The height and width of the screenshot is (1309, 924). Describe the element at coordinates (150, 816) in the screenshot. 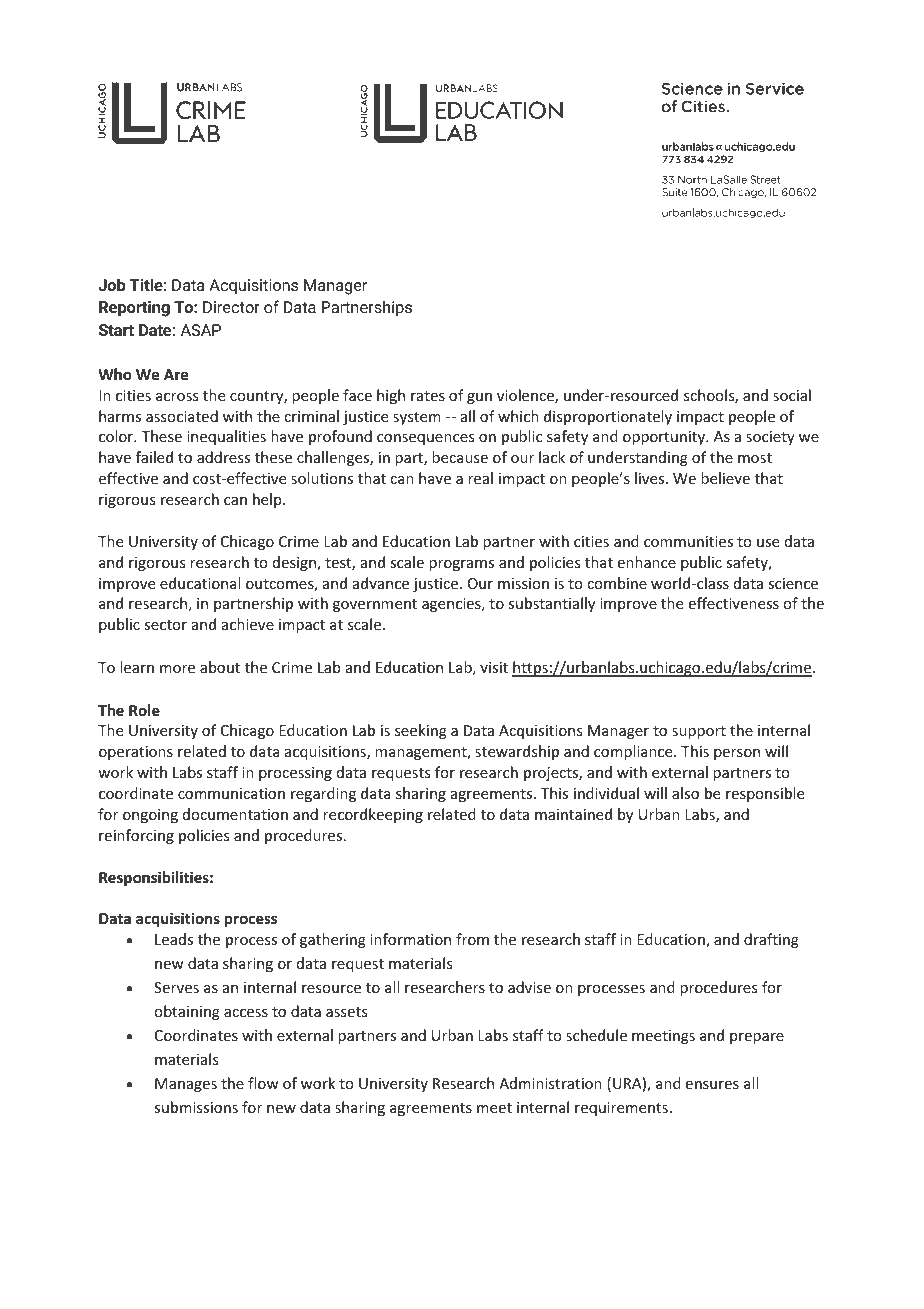

I see `ongoing` at that location.
